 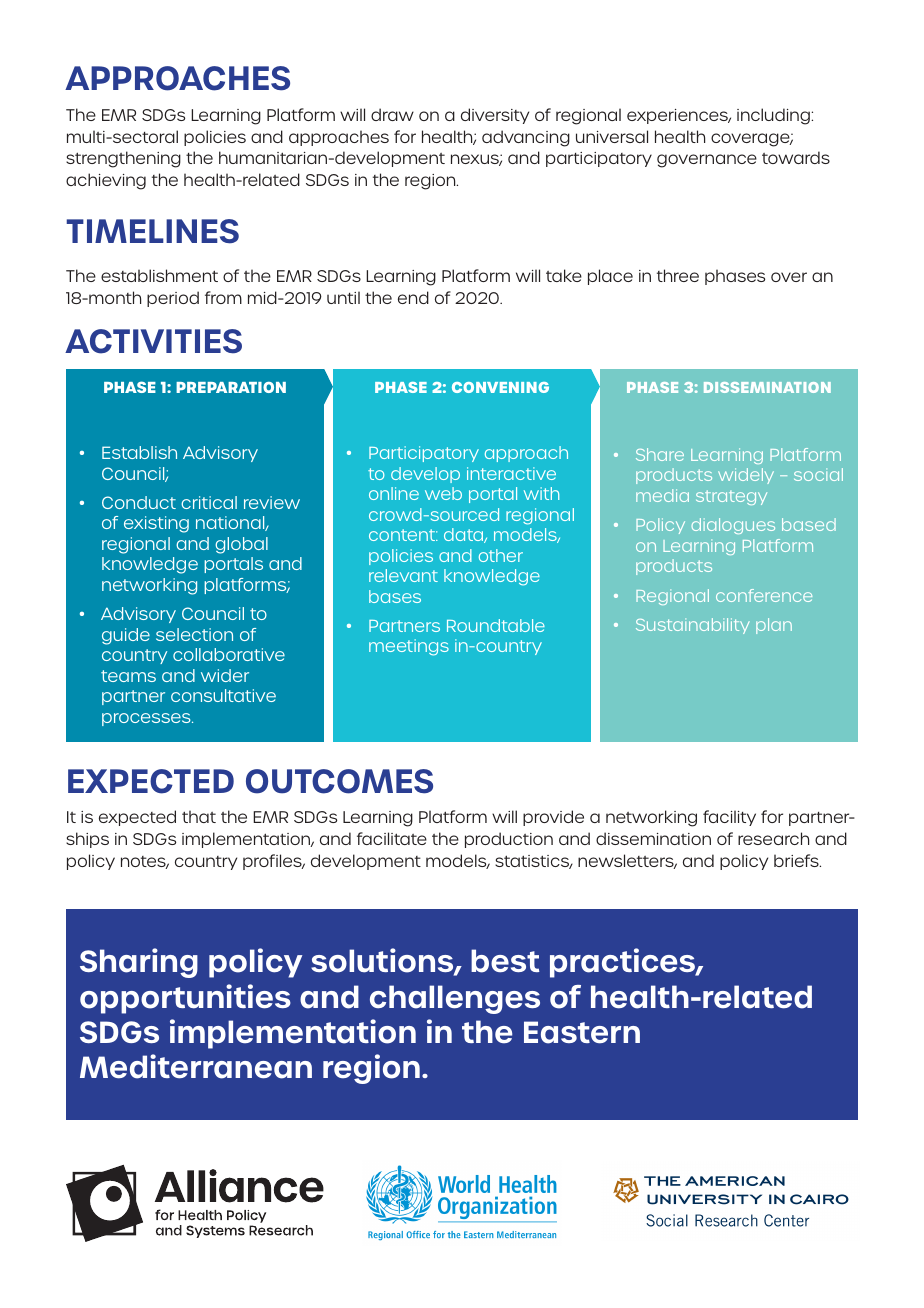 What do you see at coordinates (774, 116) in the page?
I see `including` at bounding box center [774, 116].
